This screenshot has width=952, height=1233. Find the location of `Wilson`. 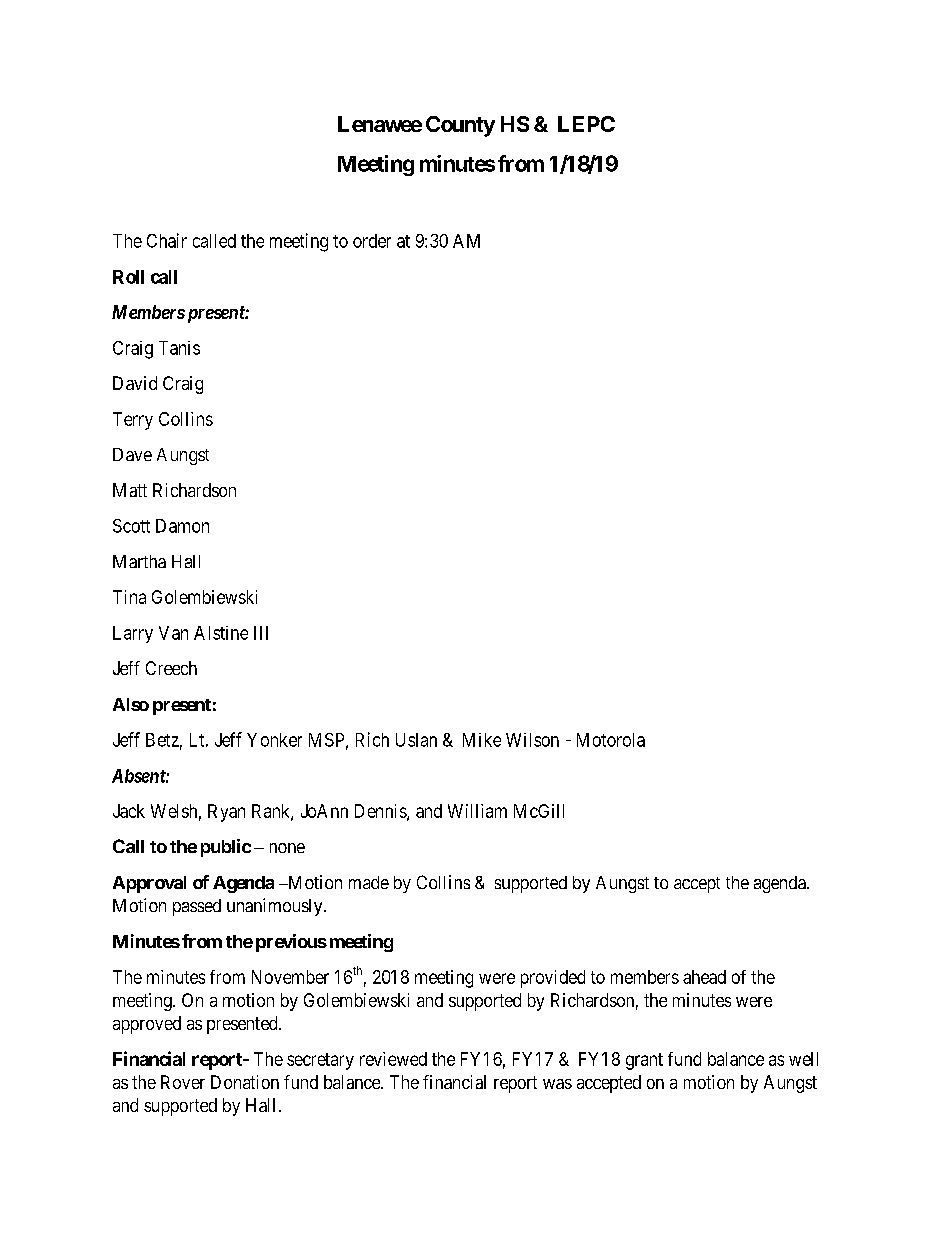

Wilson is located at coordinates (532, 740).
